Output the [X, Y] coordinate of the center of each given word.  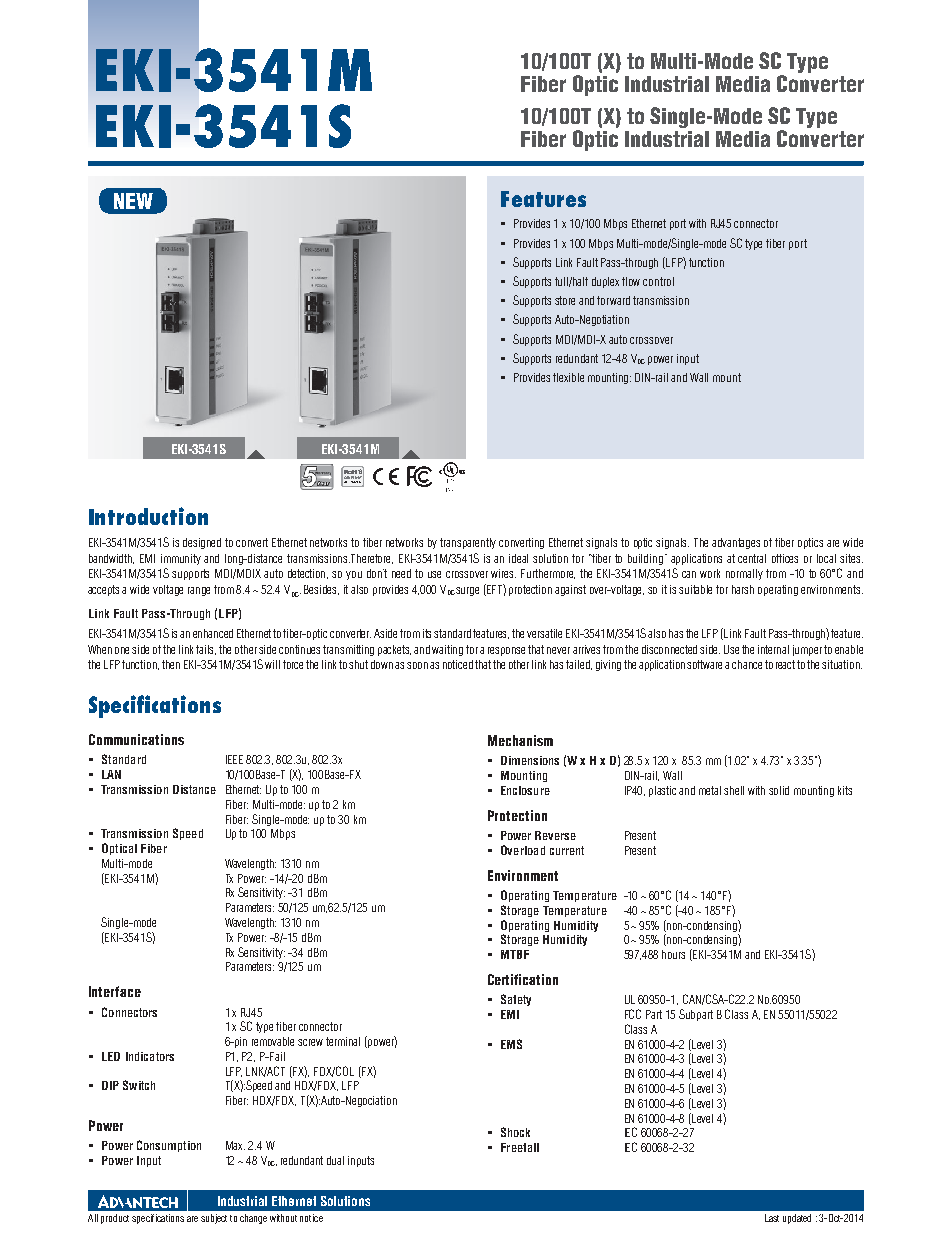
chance [747, 664]
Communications [136, 739]
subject [214, 1219]
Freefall [520, 1147]
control [658, 281]
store [565, 300]
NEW [133, 201]
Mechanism [520, 740]
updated [797, 1219]
